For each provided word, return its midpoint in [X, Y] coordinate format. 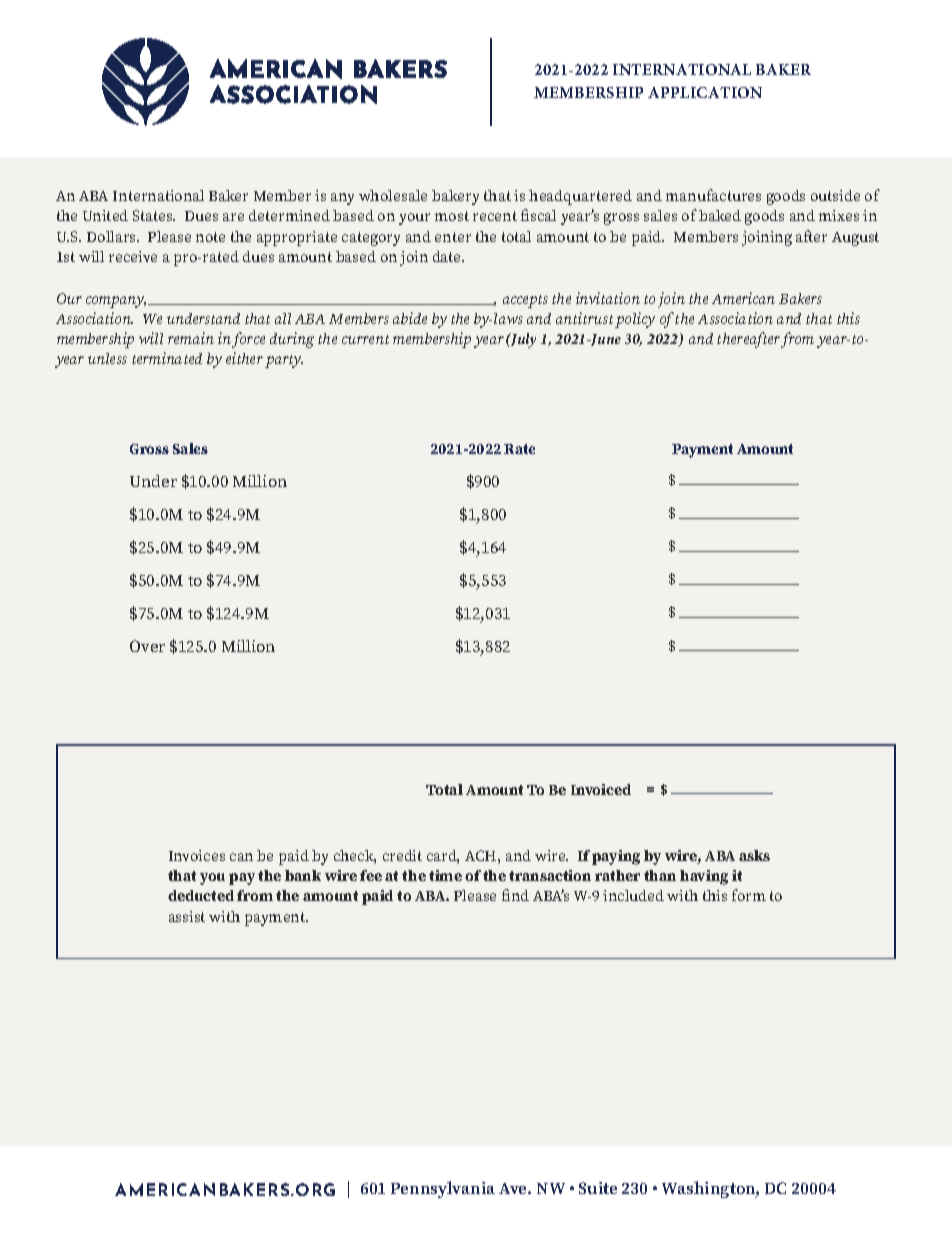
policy [635, 320]
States [154, 215]
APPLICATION [705, 92]
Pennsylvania [443, 1189]
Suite [598, 1188]
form [749, 895]
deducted [201, 895]
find [515, 895]
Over [147, 646]
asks [754, 855]
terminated [167, 358]
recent [495, 216]
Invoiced [601, 789]
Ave [514, 1188]
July [522, 340]
